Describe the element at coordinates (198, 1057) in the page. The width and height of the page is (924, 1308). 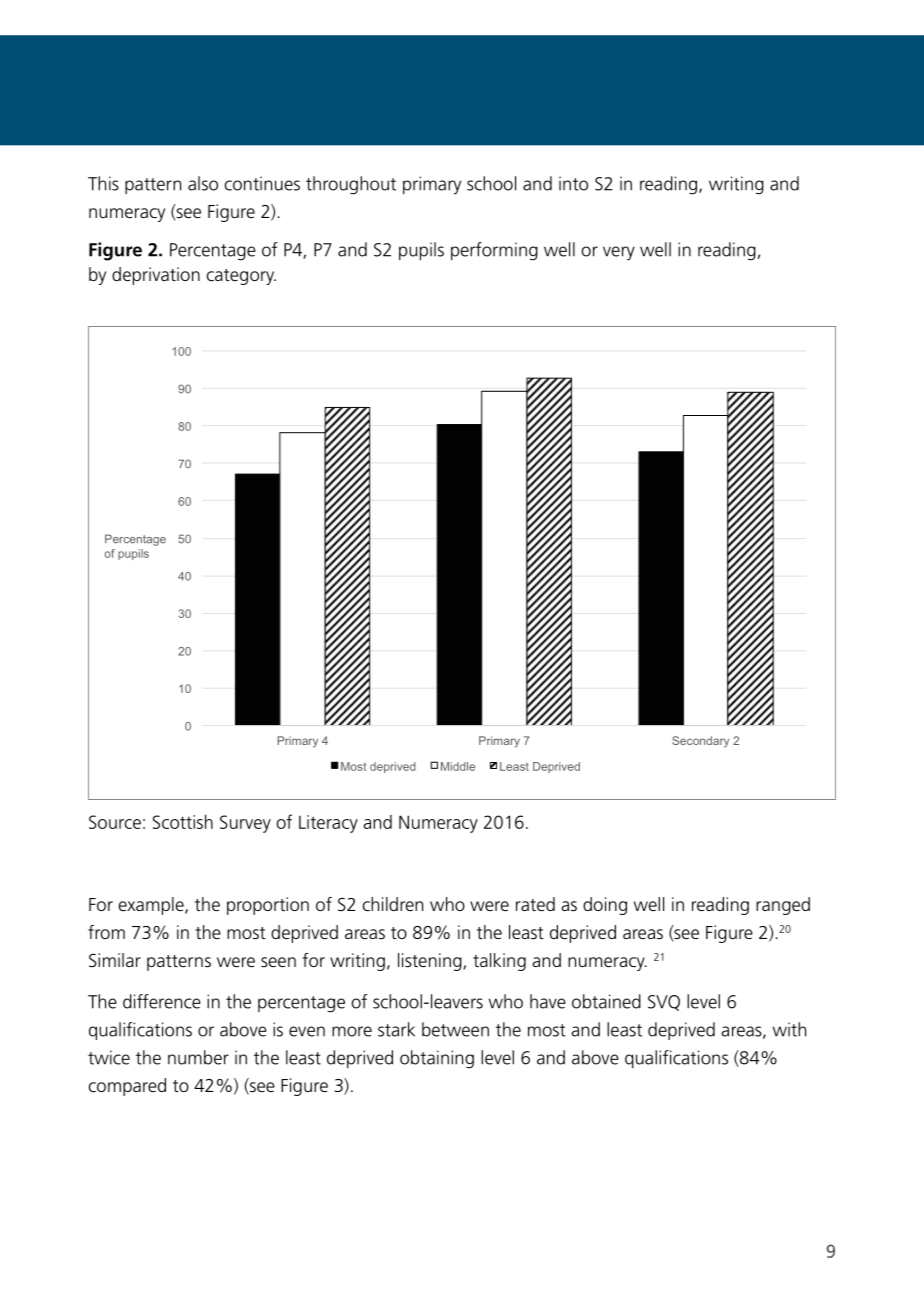
I see `number` at that location.
